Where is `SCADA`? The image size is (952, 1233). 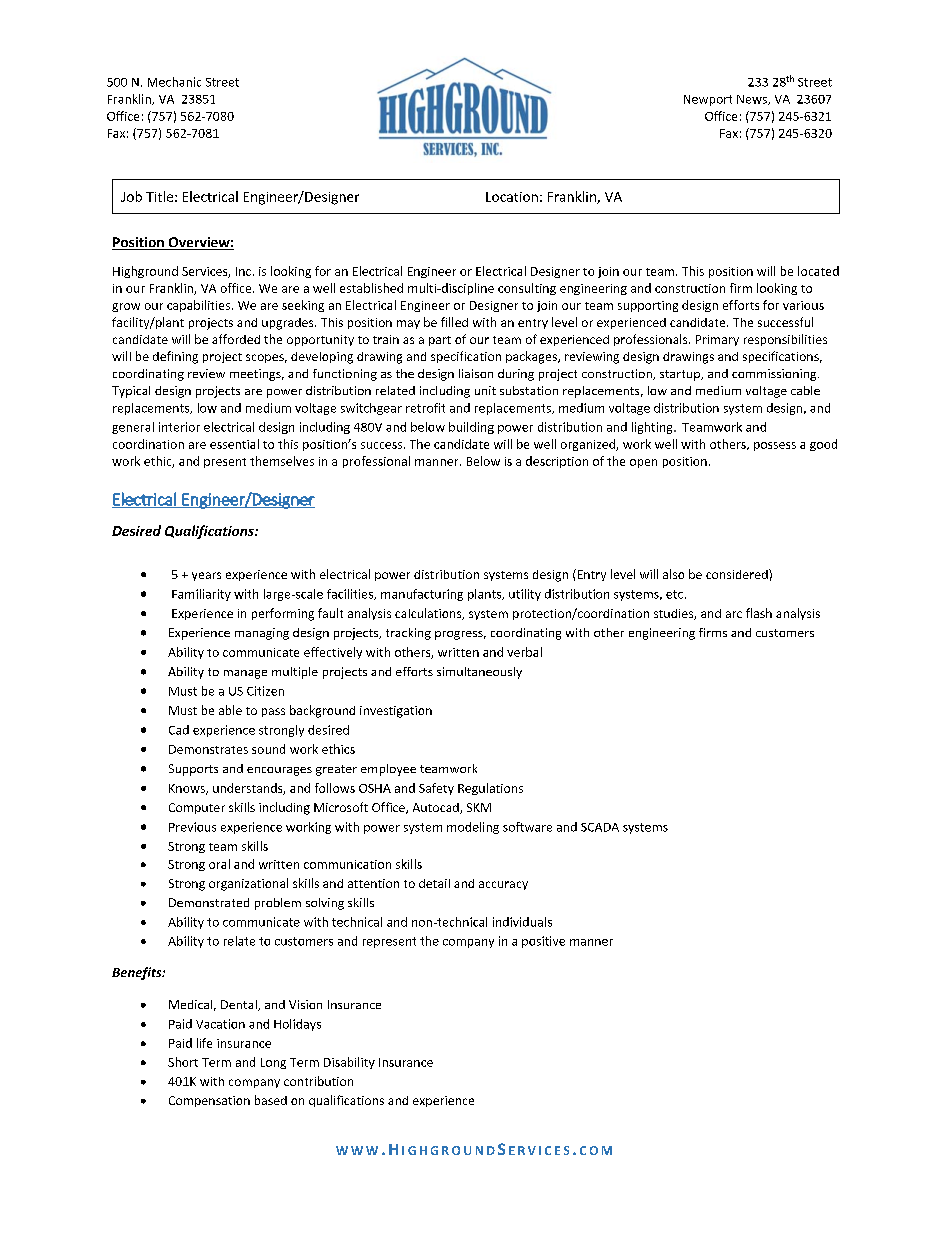
SCADA is located at coordinates (600, 827).
